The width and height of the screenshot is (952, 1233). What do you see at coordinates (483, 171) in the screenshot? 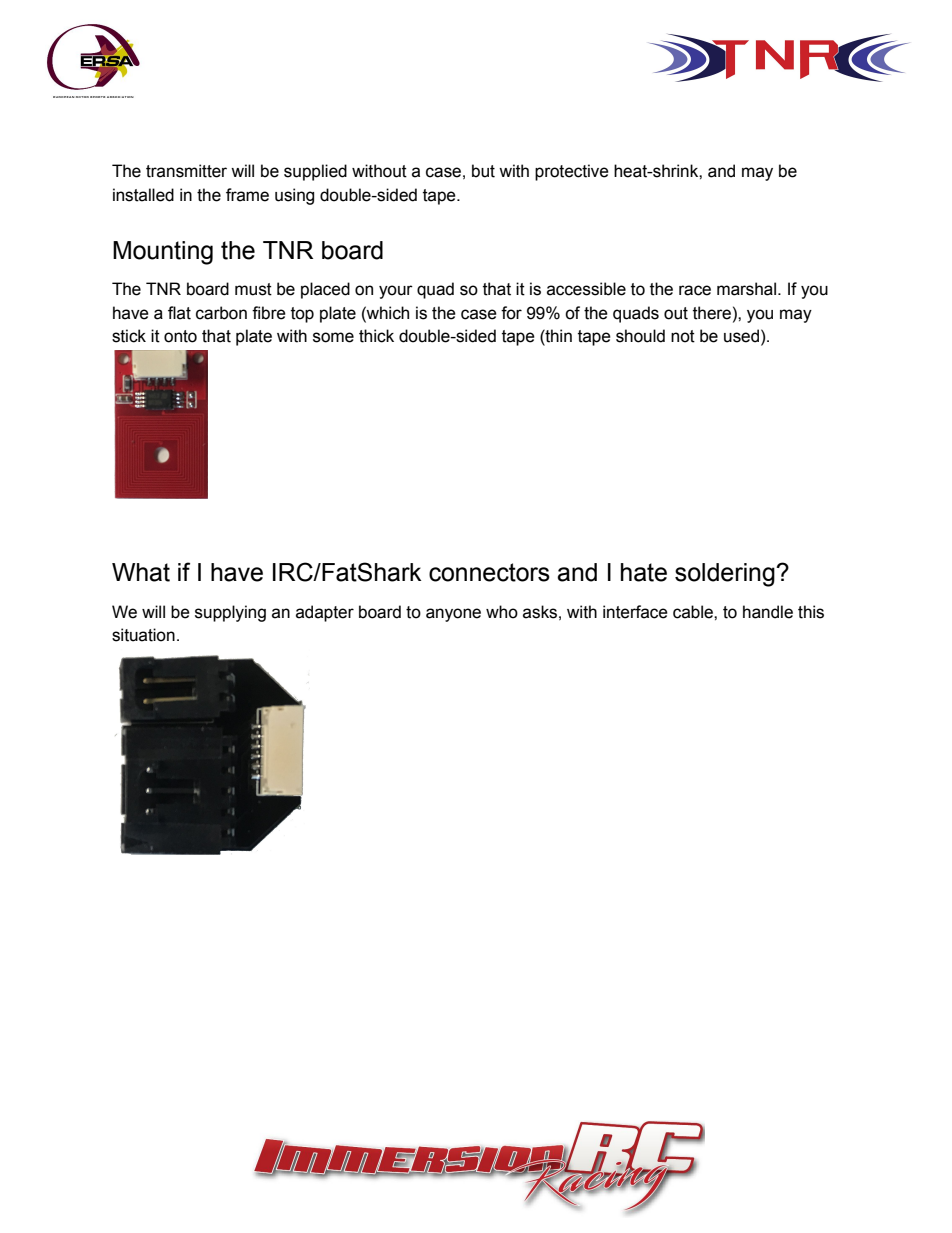
I see `but` at bounding box center [483, 171].
